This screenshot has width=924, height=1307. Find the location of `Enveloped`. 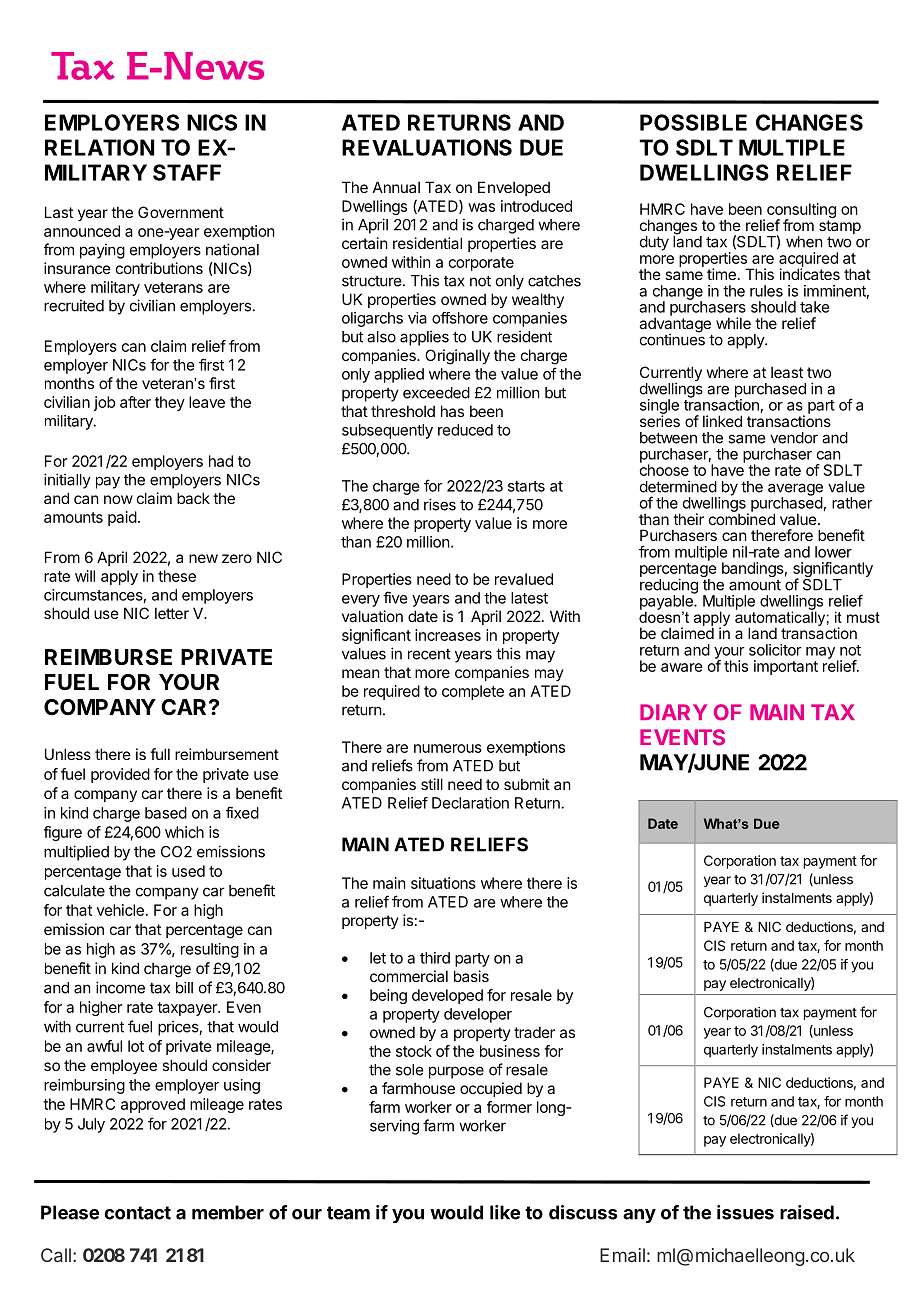

Enveloped is located at coordinates (514, 188).
